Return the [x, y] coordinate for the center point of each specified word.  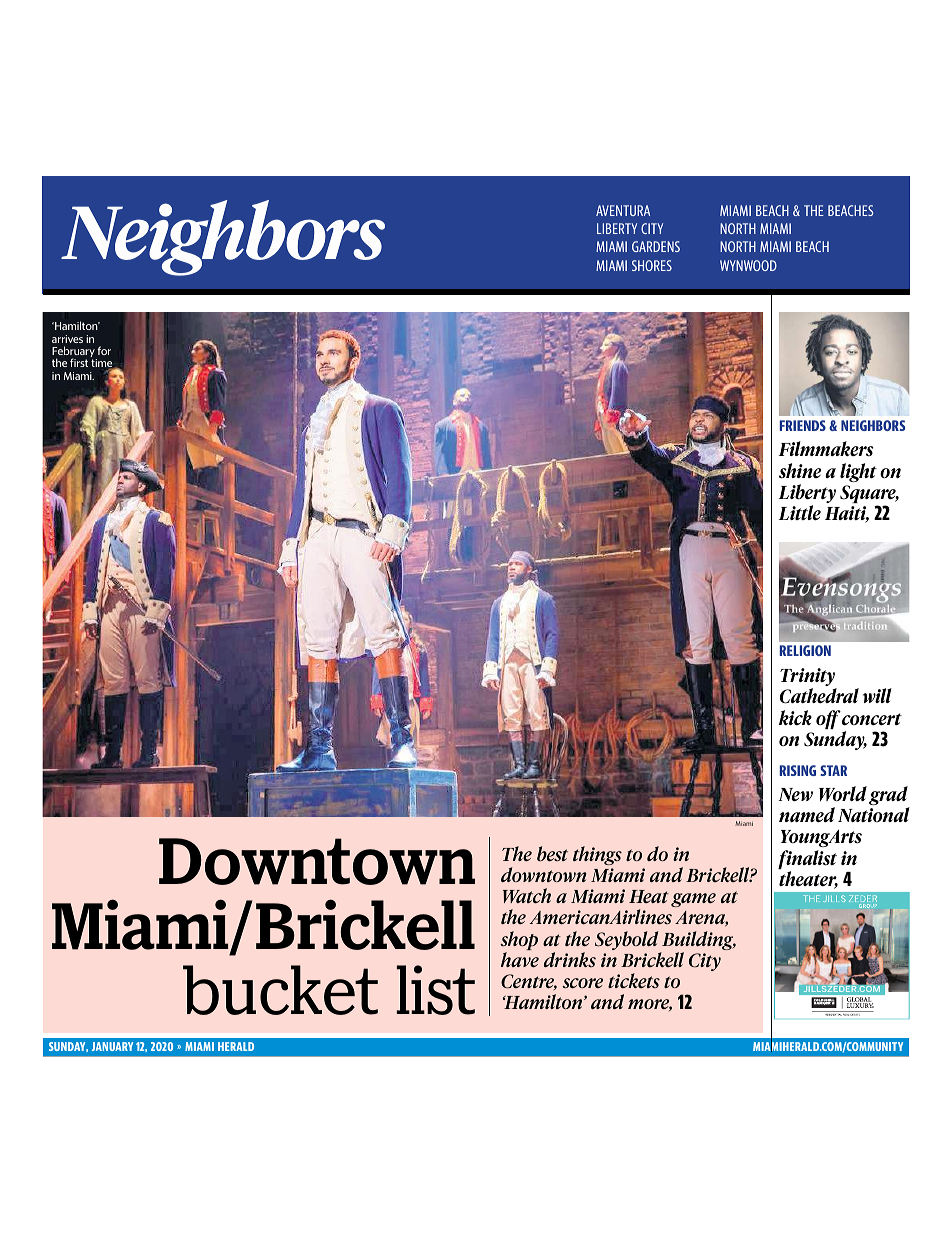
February [74, 353]
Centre [529, 982]
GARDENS [656, 246]
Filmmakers [826, 449]
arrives [67, 339]
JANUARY [112, 1046]
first [79, 362]
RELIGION [805, 650]
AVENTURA [623, 210]
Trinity [808, 678]
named [807, 815]
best [552, 853]
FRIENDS [803, 425]
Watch [527, 895]
